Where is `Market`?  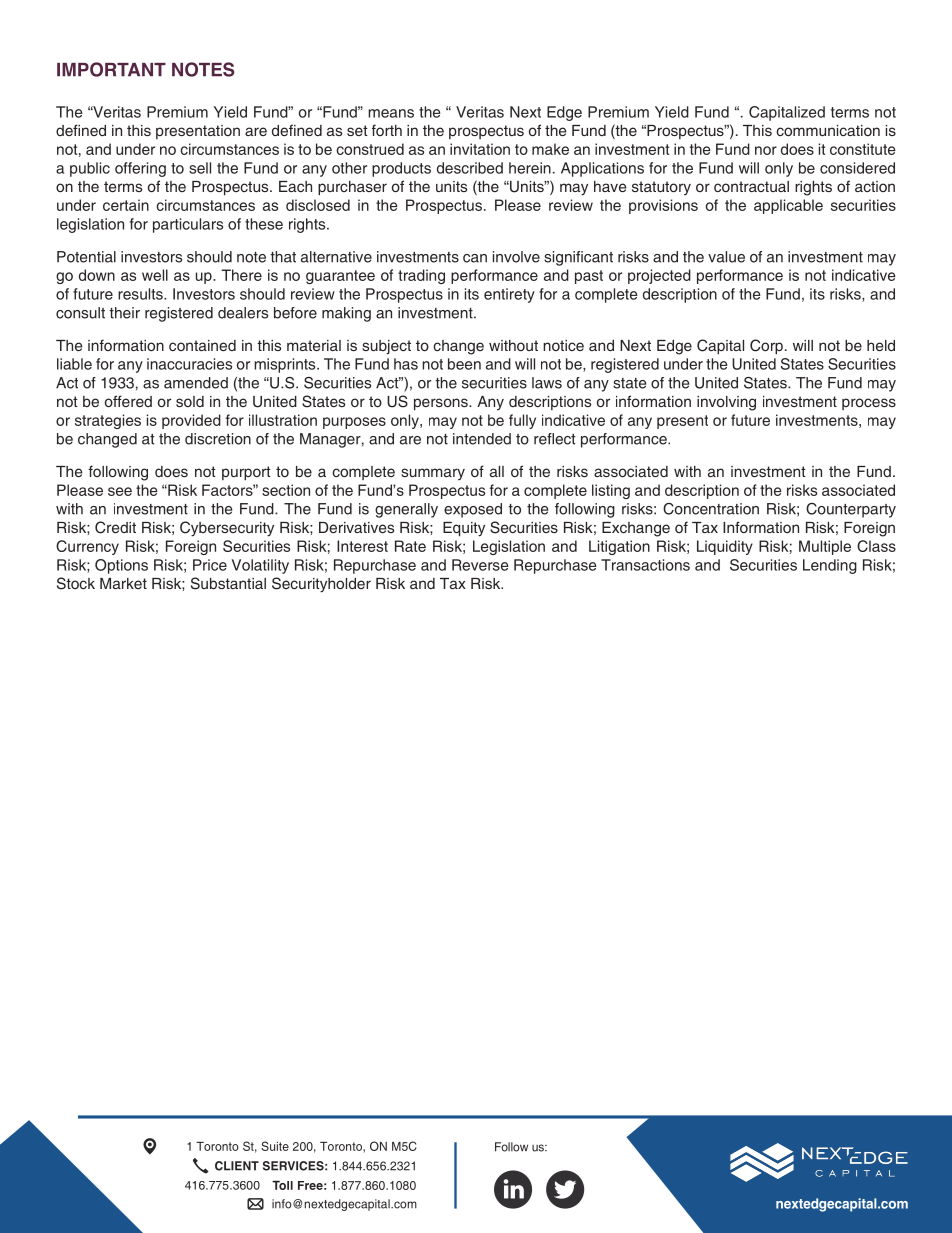 Market is located at coordinates (123, 583).
